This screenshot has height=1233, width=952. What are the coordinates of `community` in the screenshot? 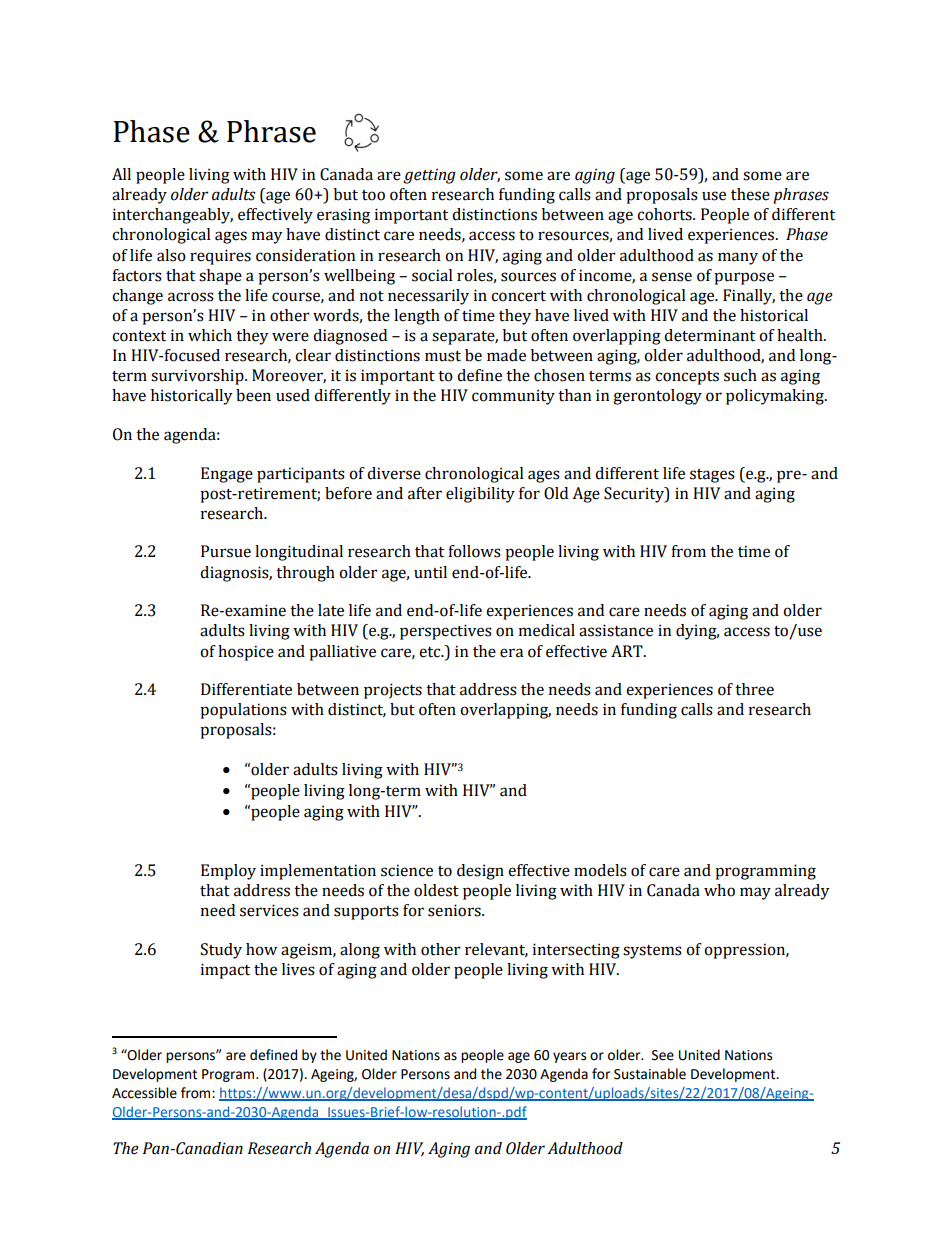 It's located at (513, 397).
